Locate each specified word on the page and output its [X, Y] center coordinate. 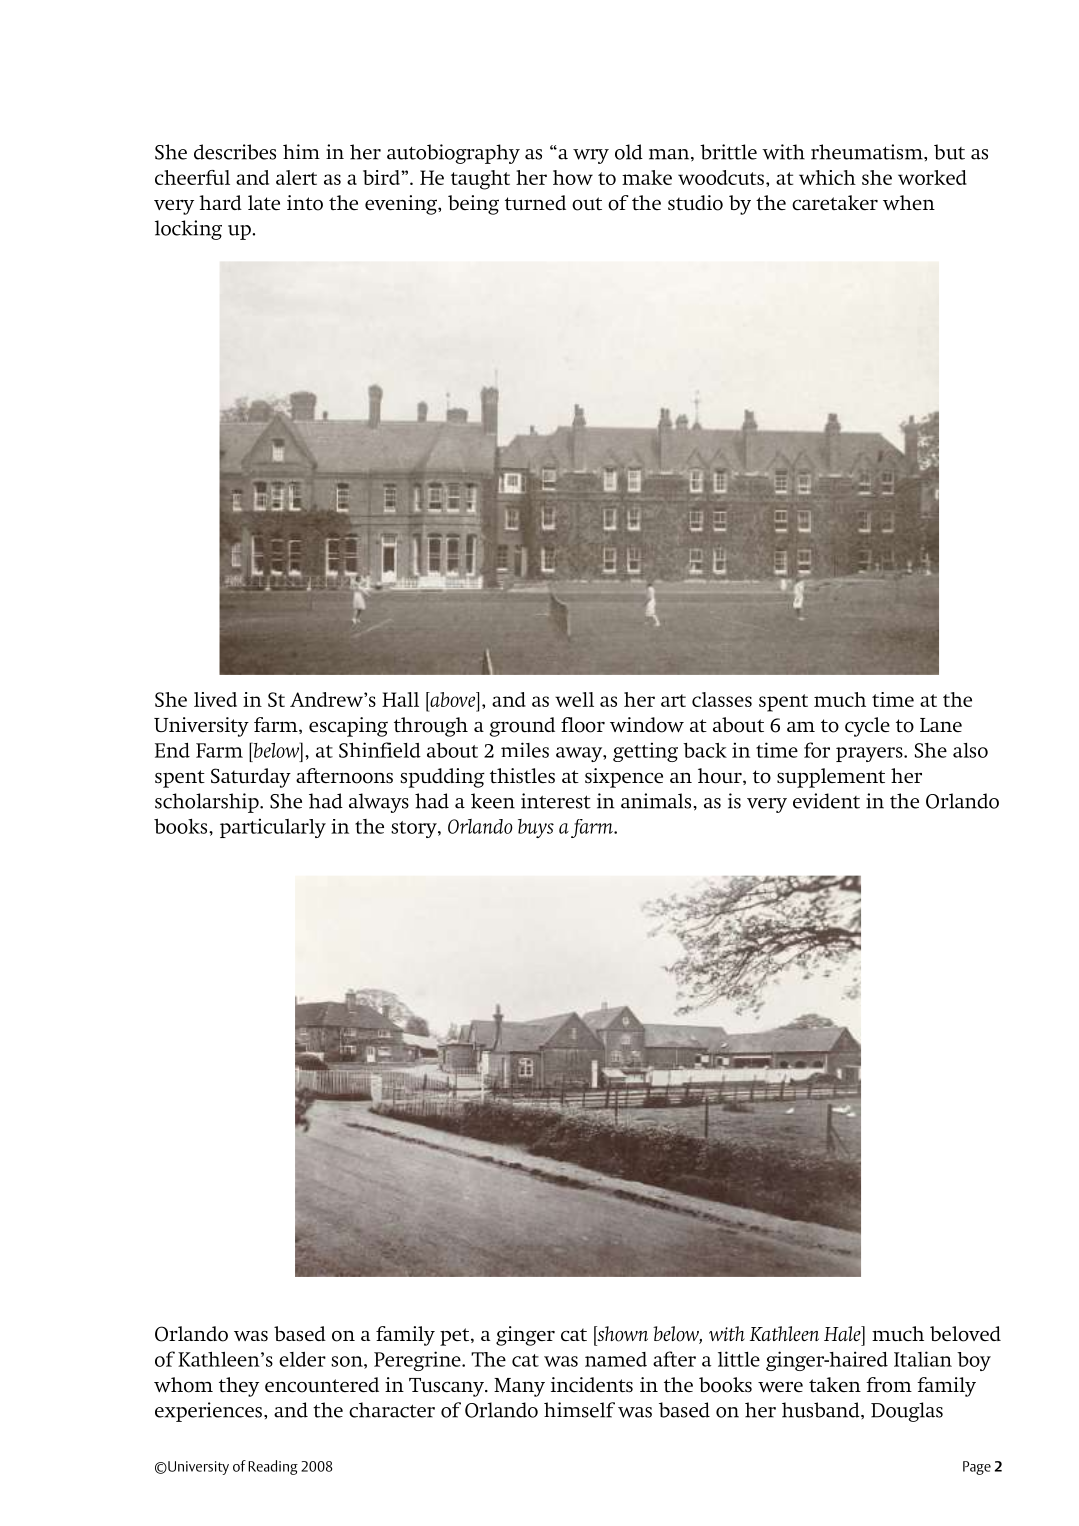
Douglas [907, 1412]
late [264, 202]
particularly [273, 828]
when [909, 202]
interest [556, 801]
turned [535, 202]
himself [579, 1410]
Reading [273, 1467]
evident [826, 801]
